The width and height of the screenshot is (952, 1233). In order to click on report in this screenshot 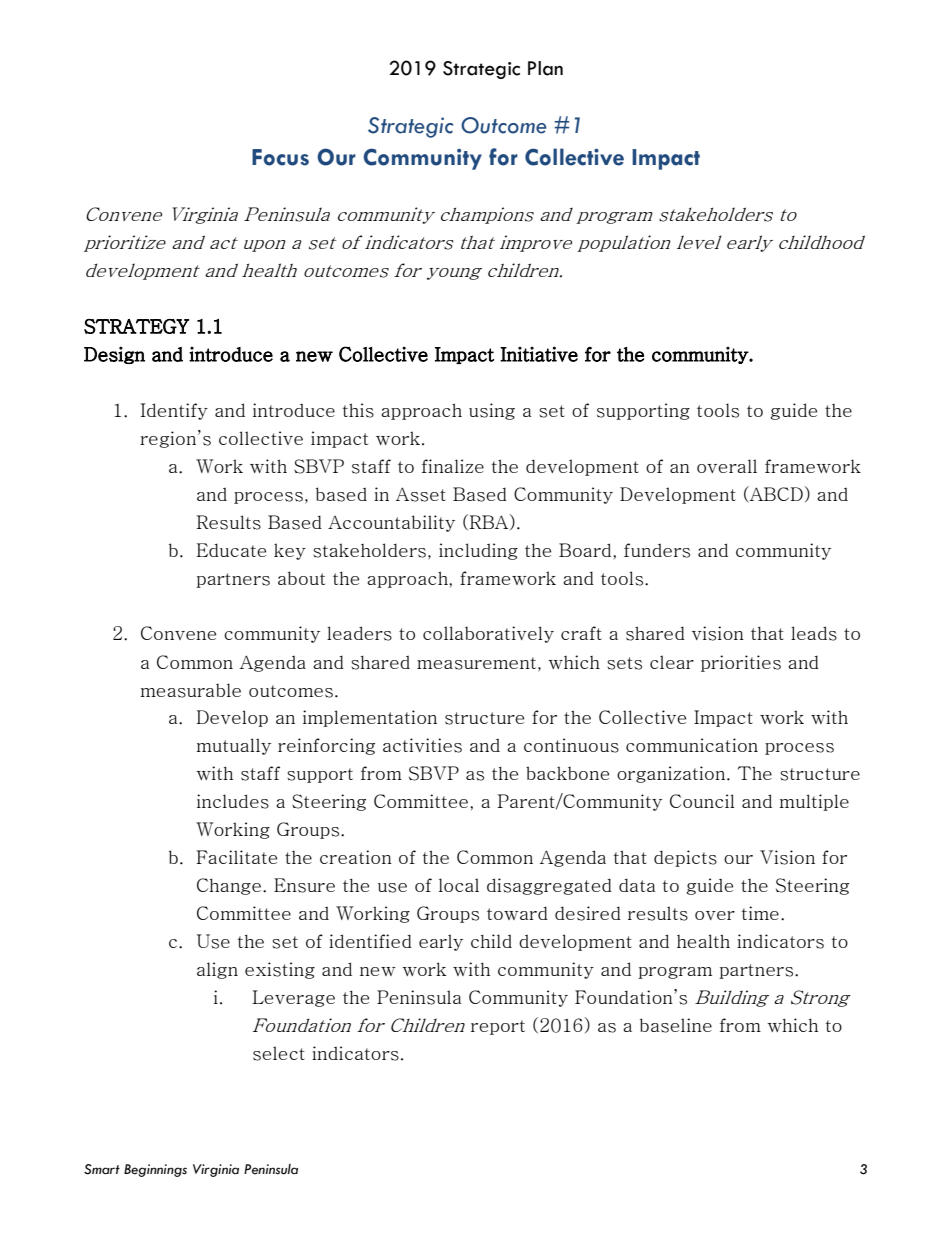, I will do `click(498, 1027)`.
